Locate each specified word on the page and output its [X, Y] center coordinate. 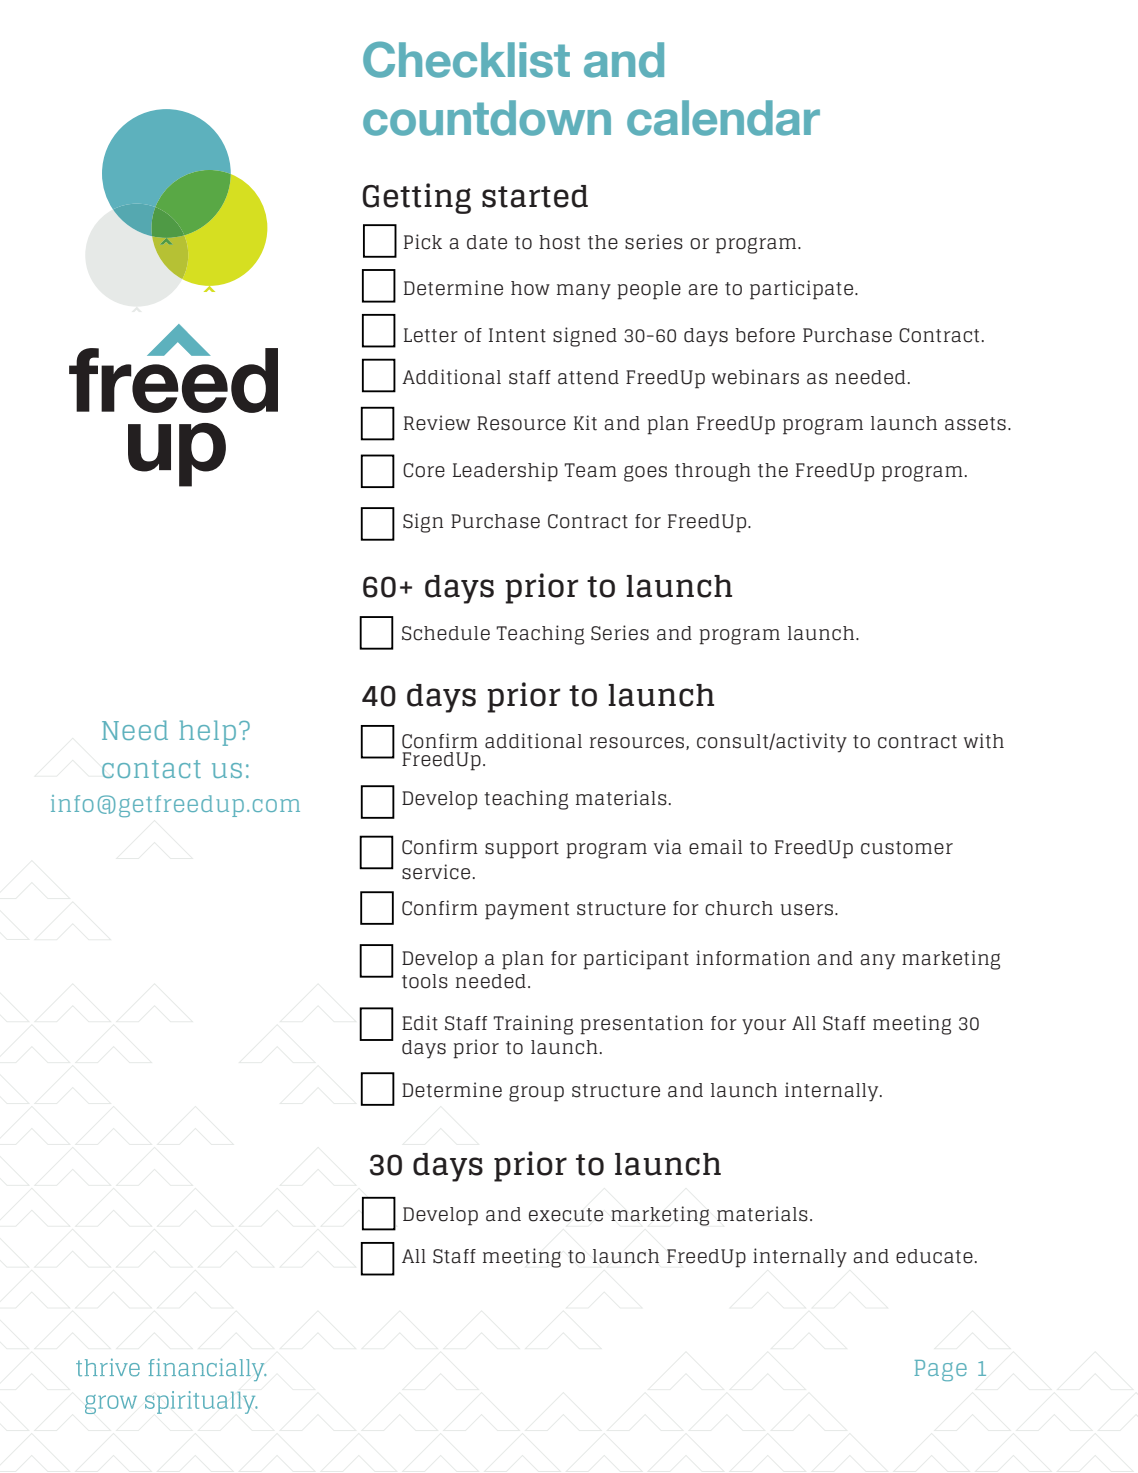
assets [975, 424]
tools [425, 981]
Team [590, 470]
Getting [416, 198]
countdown [487, 118]
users [807, 910]
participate [803, 290]
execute [566, 1215]
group [536, 1093]
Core [424, 470]
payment [527, 911]
